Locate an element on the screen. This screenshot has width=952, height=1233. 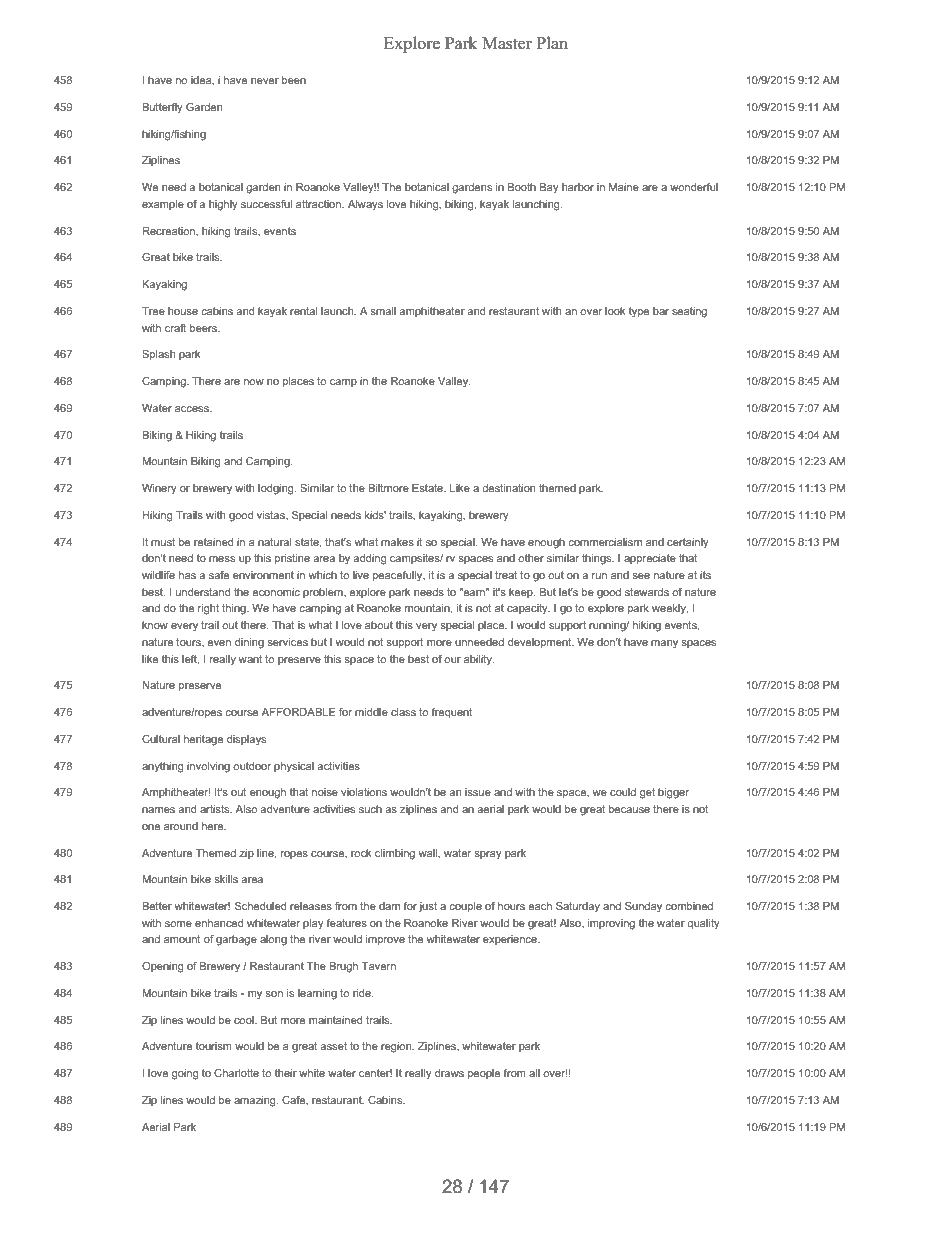
idea is located at coordinates (202, 80).
